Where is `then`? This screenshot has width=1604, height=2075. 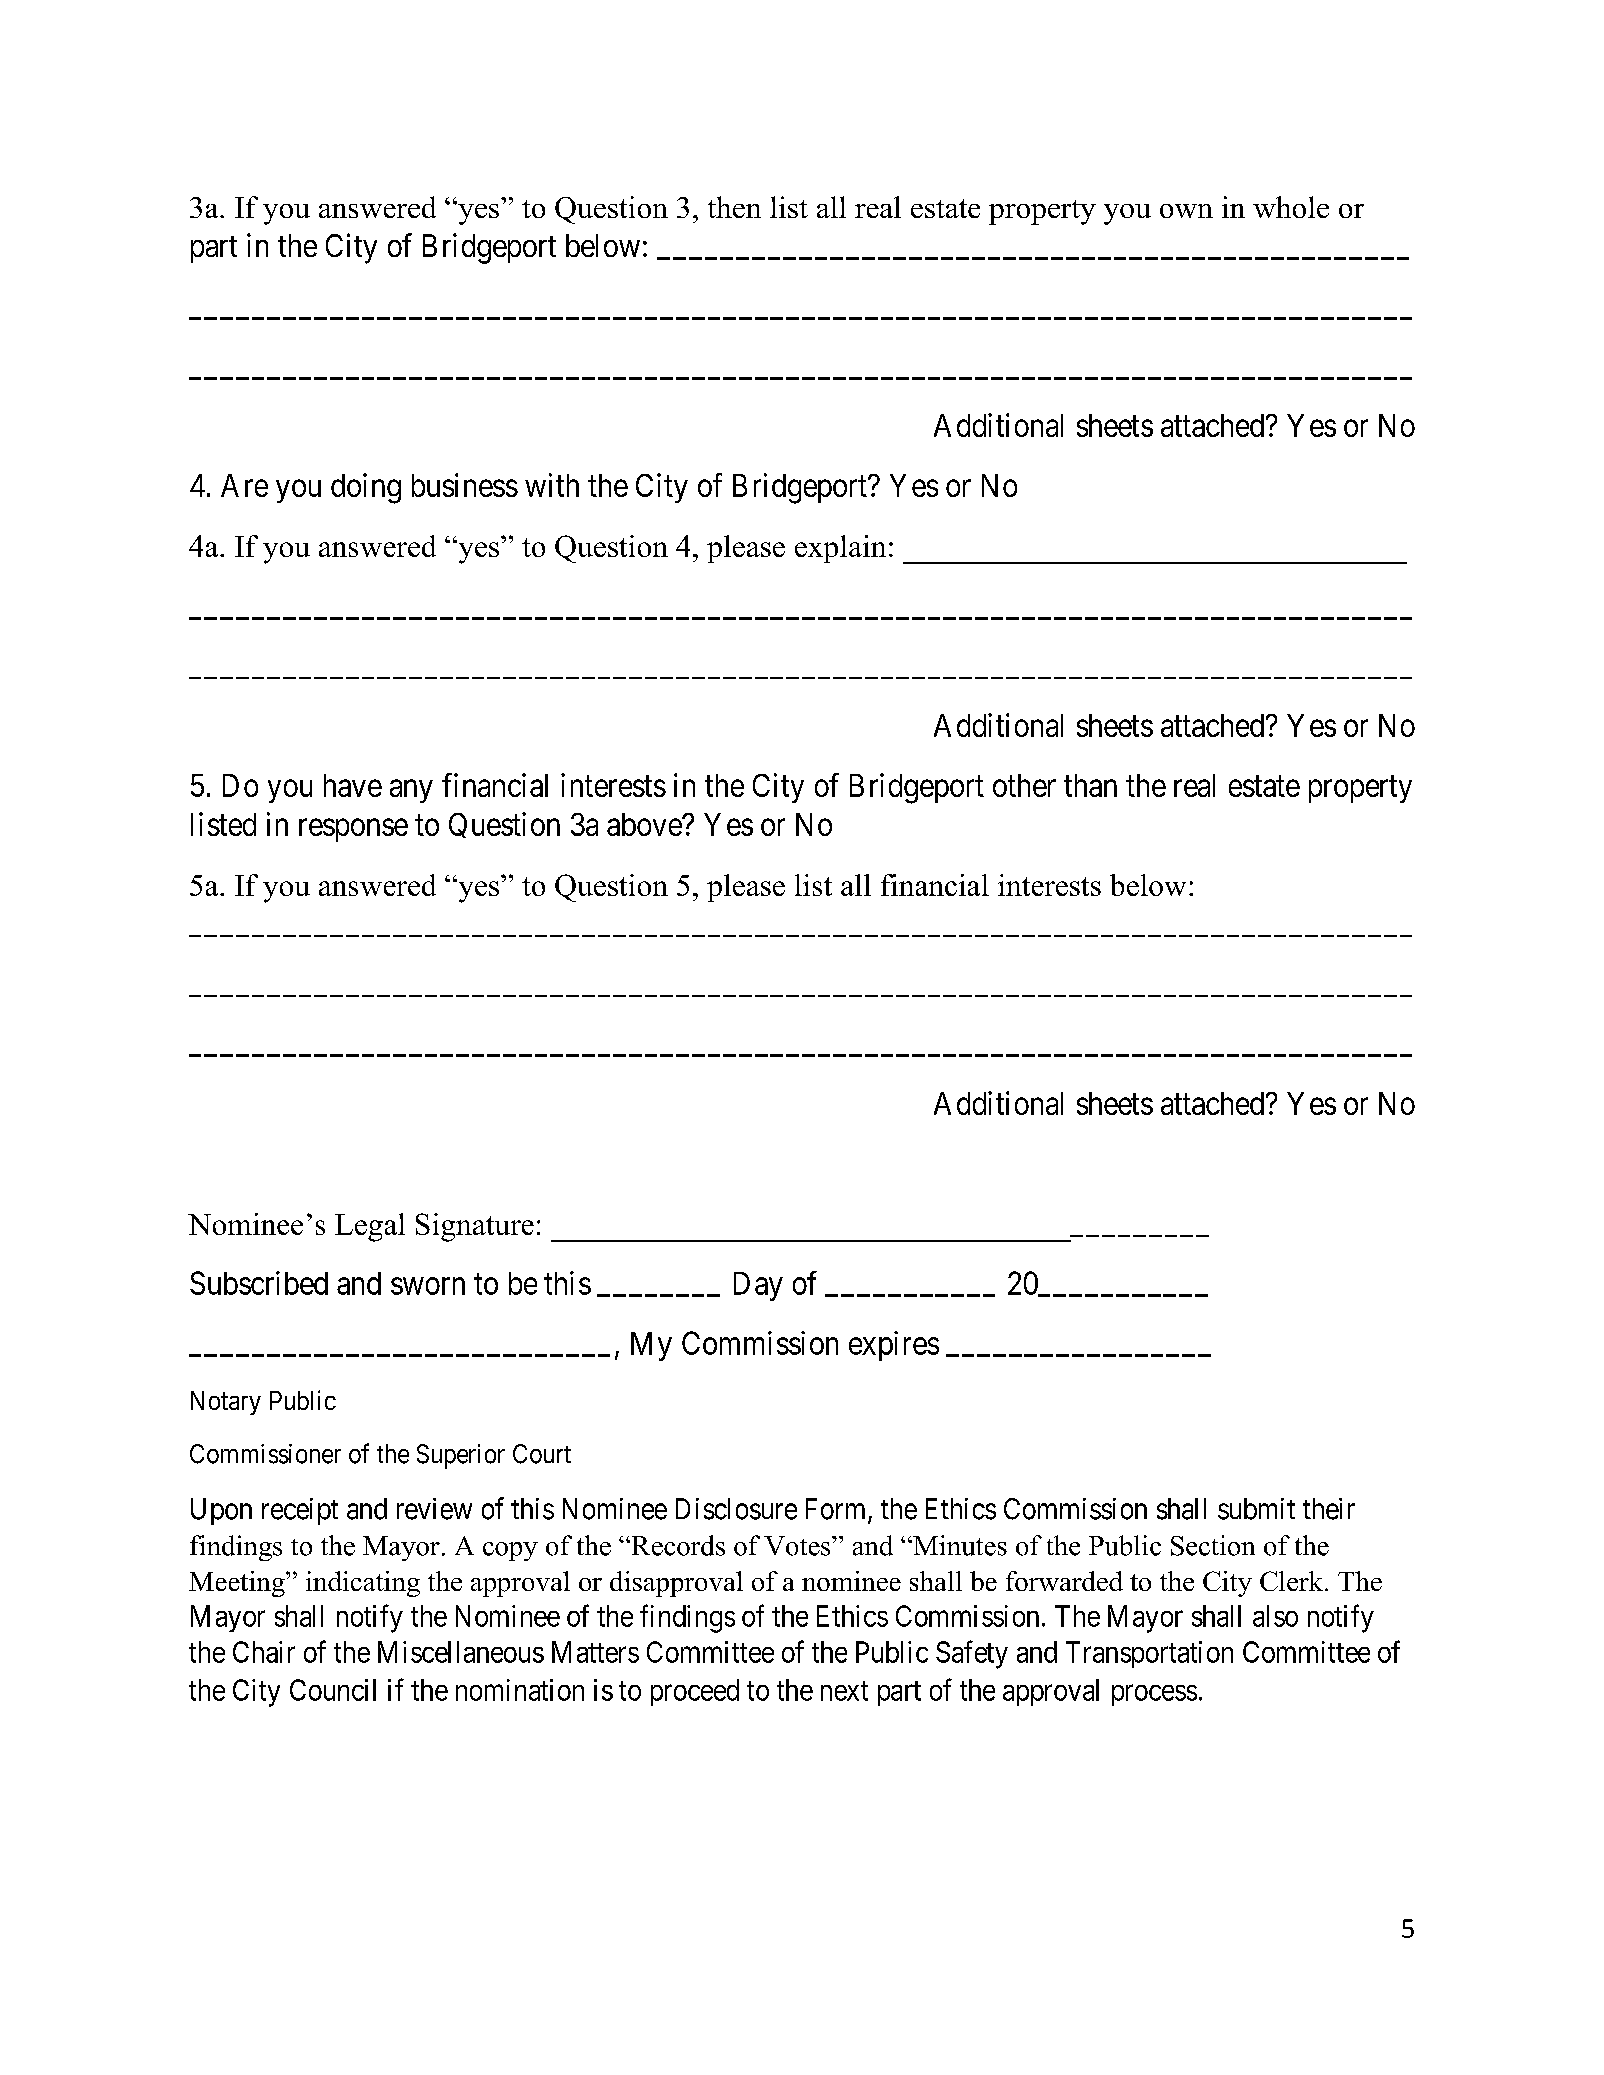
then is located at coordinates (734, 207).
